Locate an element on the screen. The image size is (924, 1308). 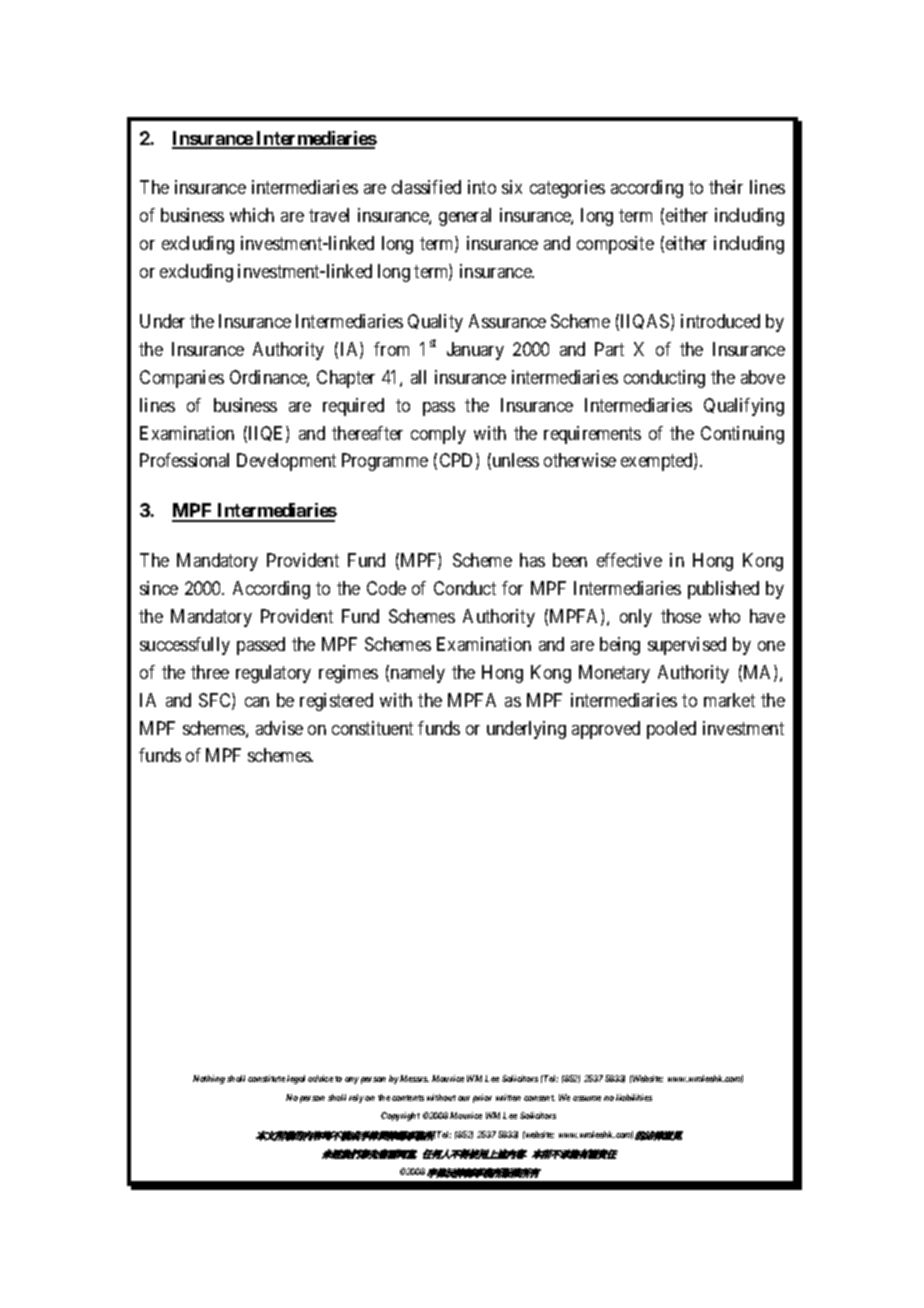
namely is located at coordinates (418, 674).
